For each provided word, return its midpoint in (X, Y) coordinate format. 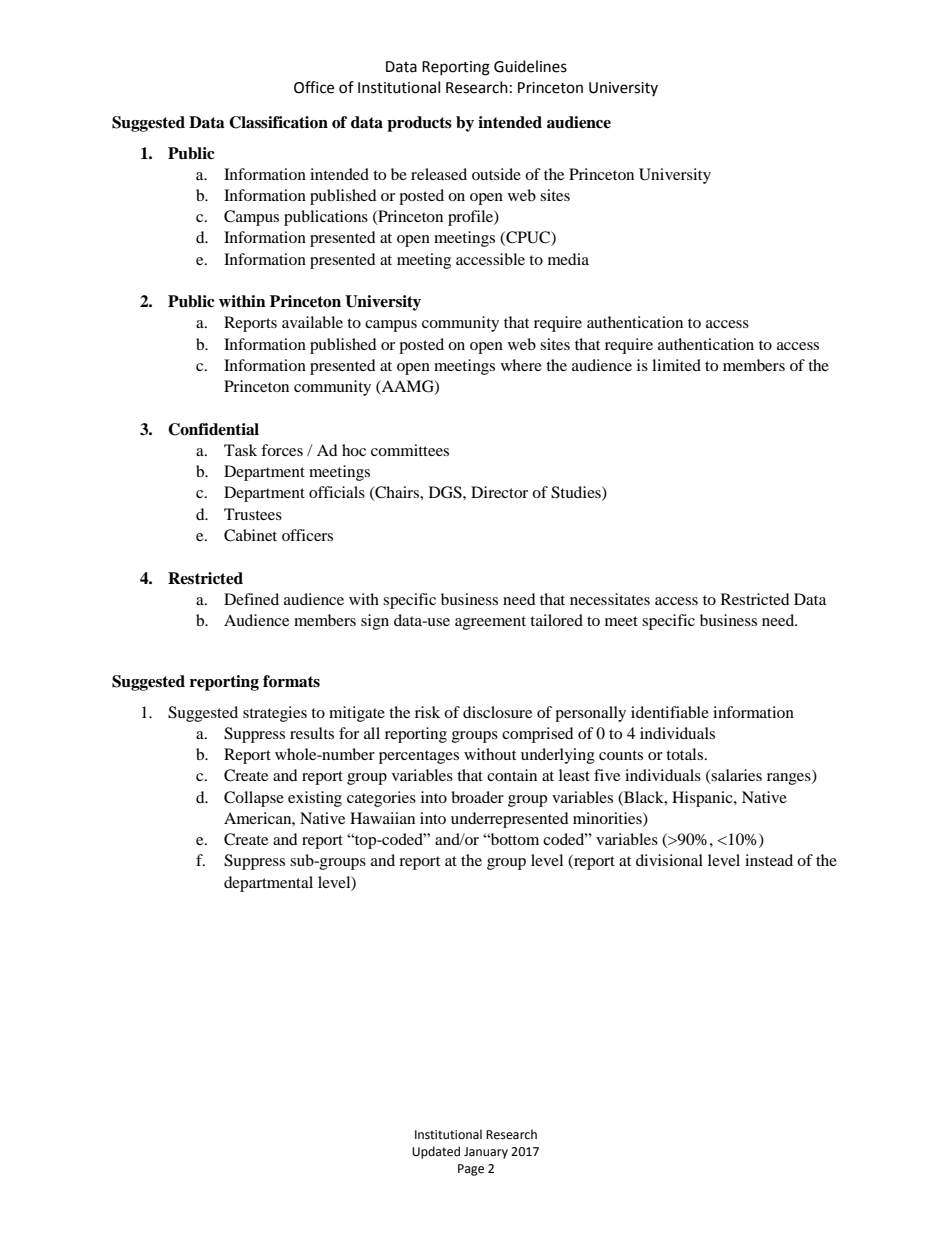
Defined (251, 599)
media (568, 259)
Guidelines (530, 66)
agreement (490, 623)
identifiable (670, 712)
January (486, 1153)
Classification (278, 122)
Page (471, 1170)
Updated (436, 1152)
